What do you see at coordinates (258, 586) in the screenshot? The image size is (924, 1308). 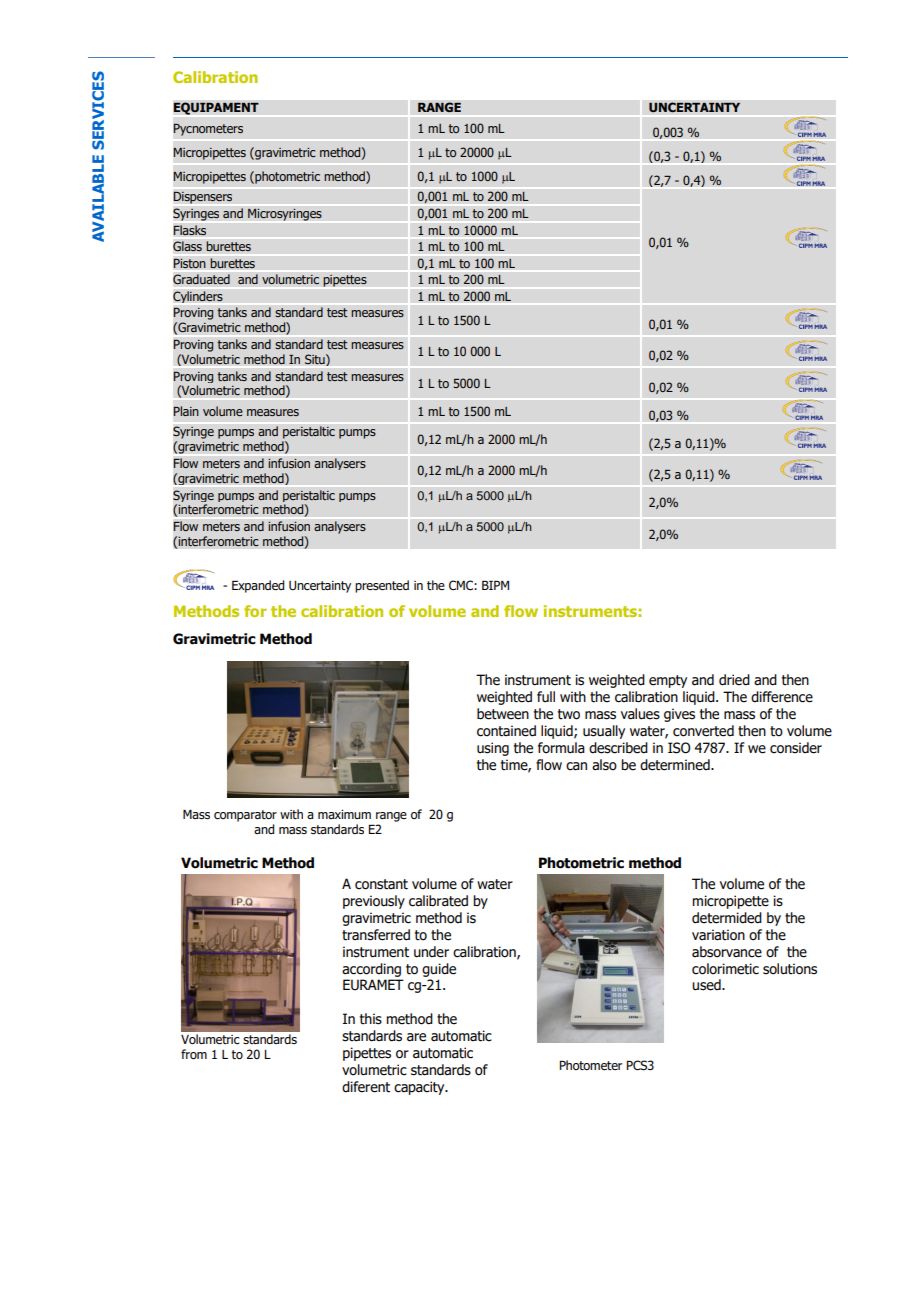 I see `Expanded` at bounding box center [258, 586].
